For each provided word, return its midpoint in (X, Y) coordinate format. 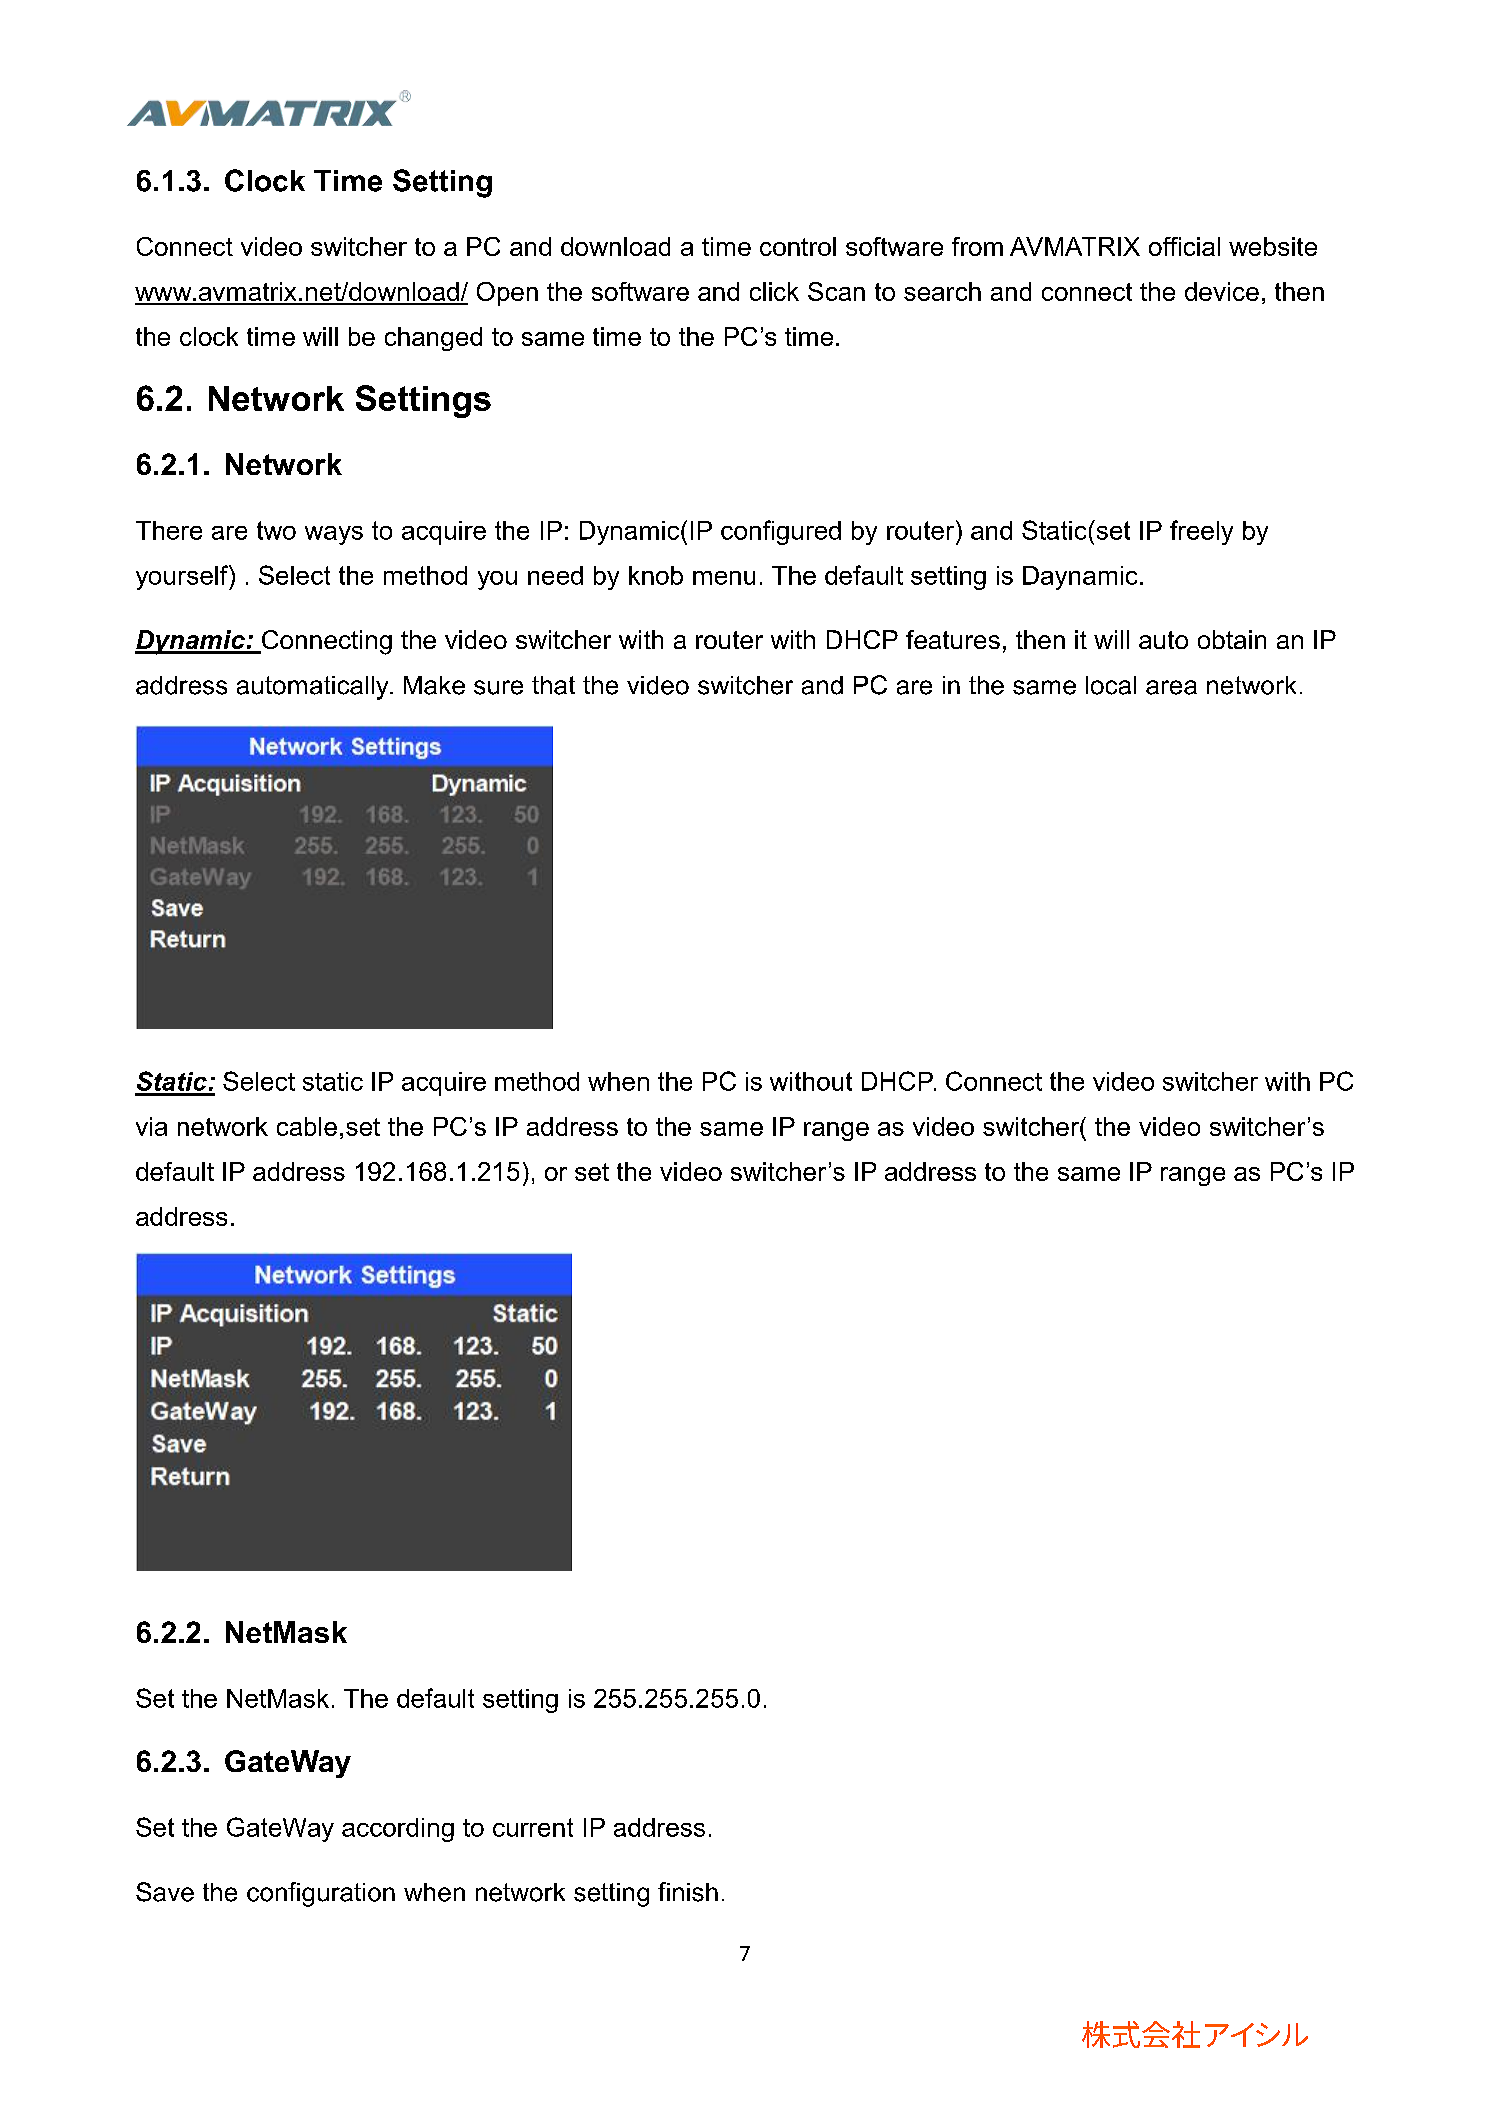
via (151, 1126)
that (553, 685)
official (1184, 246)
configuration (321, 1894)
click (774, 291)
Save (165, 1892)
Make (434, 685)
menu (724, 578)
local (1111, 685)
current (533, 1827)
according (398, 1830)
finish (688, 1892)
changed (433, 339)
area (1171, 687)
